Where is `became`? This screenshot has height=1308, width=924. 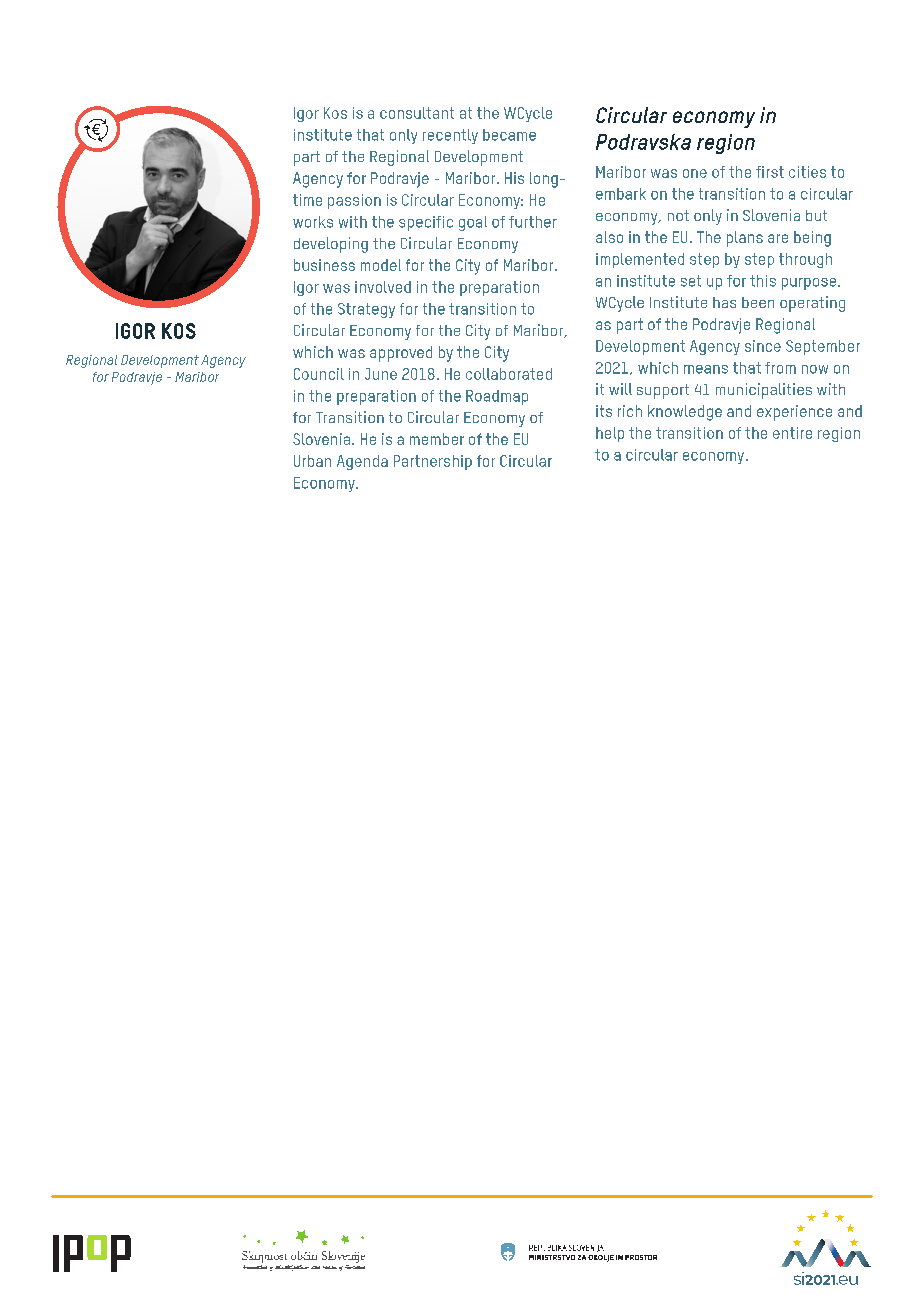
became is located at coordinates (509, 135).
